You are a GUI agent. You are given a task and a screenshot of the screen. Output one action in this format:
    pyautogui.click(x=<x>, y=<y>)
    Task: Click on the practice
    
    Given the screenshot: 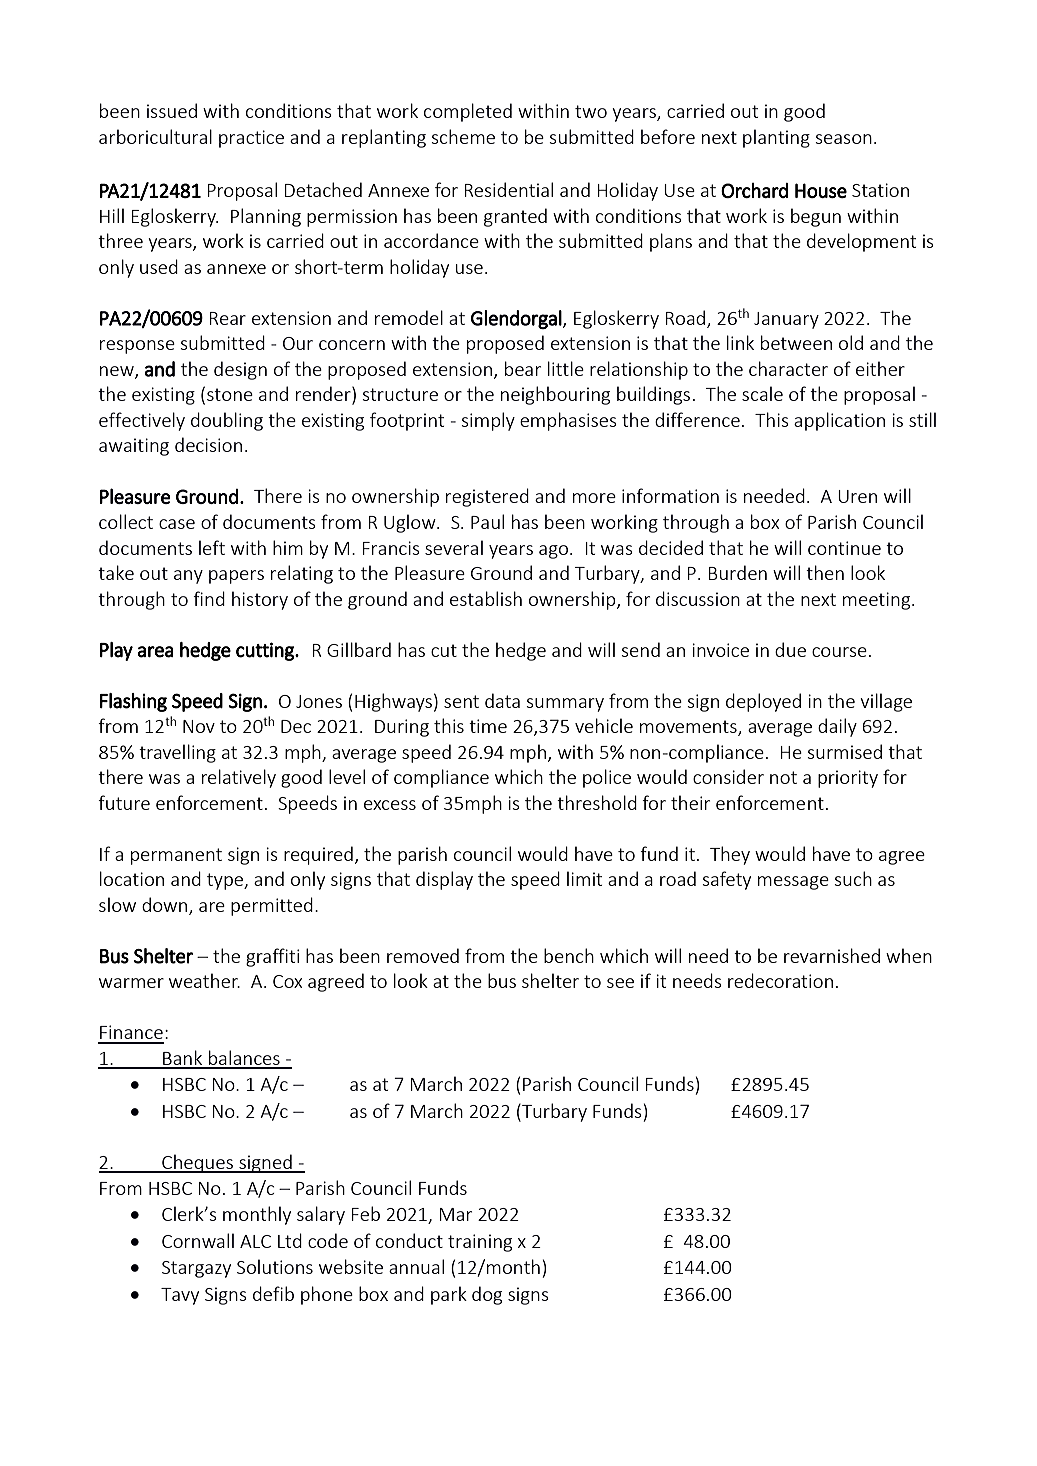 What is the action you would take?
    pyautogui.click(x=251, y=139)
